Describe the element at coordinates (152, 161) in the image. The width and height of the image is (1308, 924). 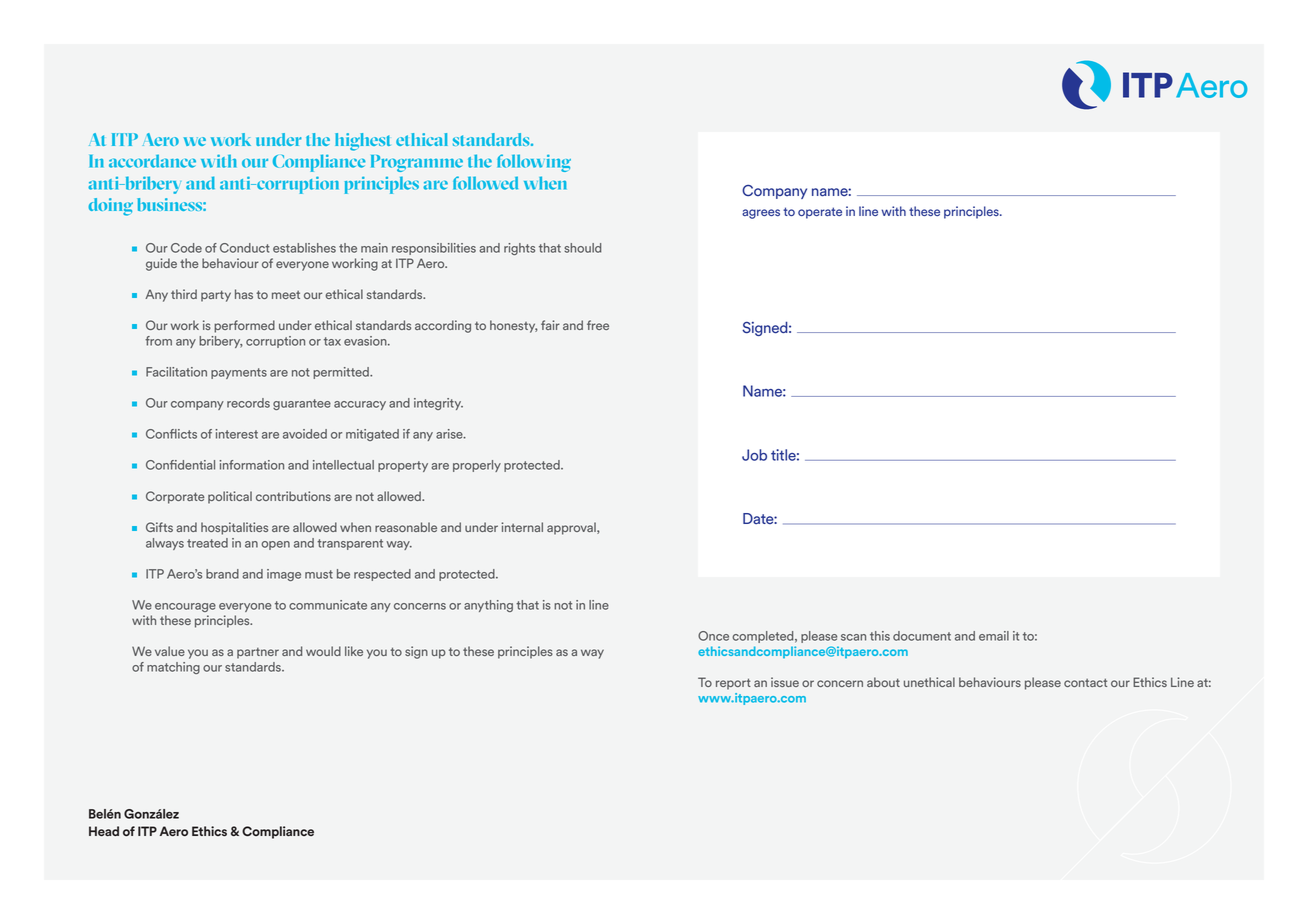
I see `accordance` at that location.
